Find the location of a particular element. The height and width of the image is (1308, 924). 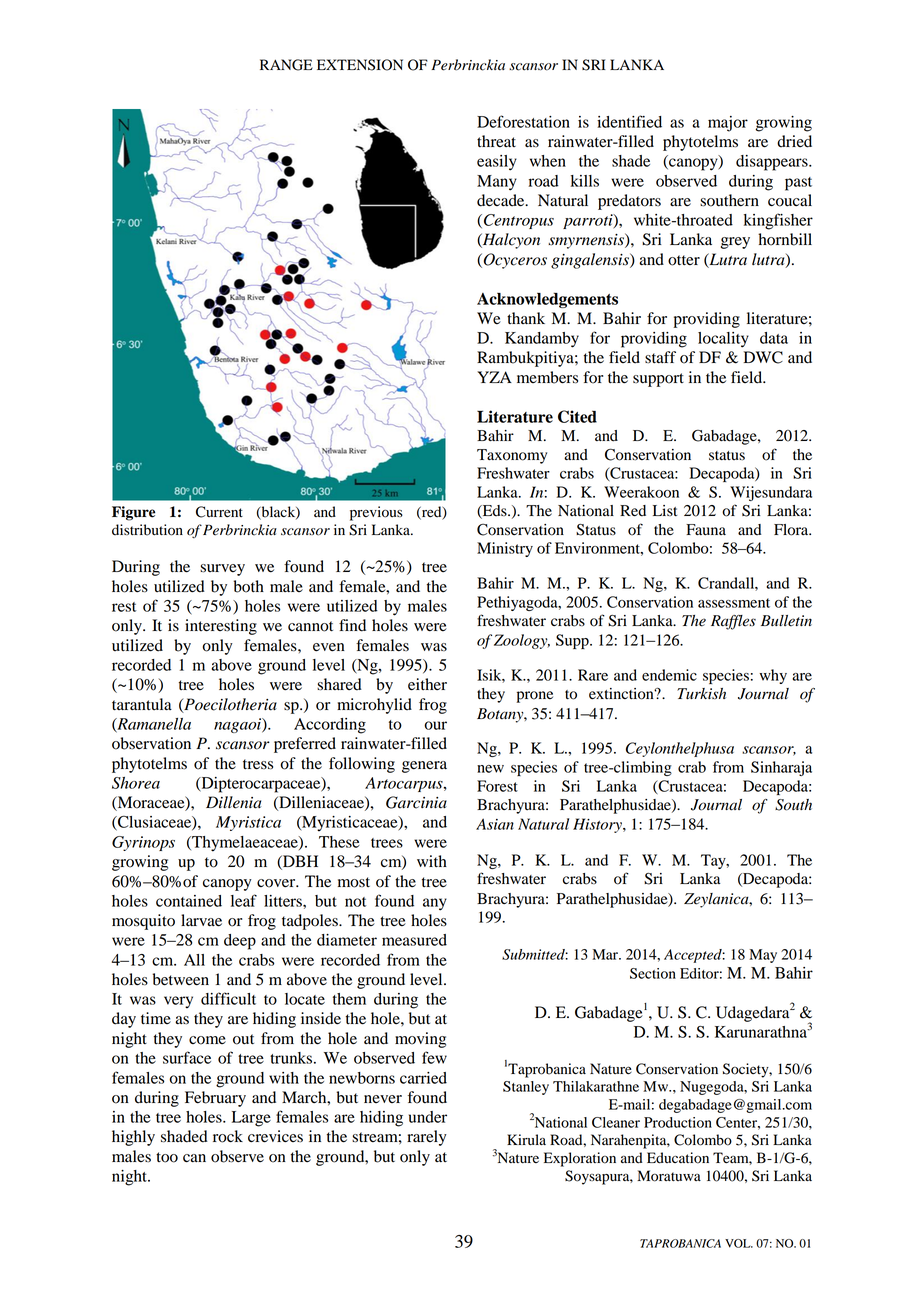

both is located at coordinates (249, 586).
